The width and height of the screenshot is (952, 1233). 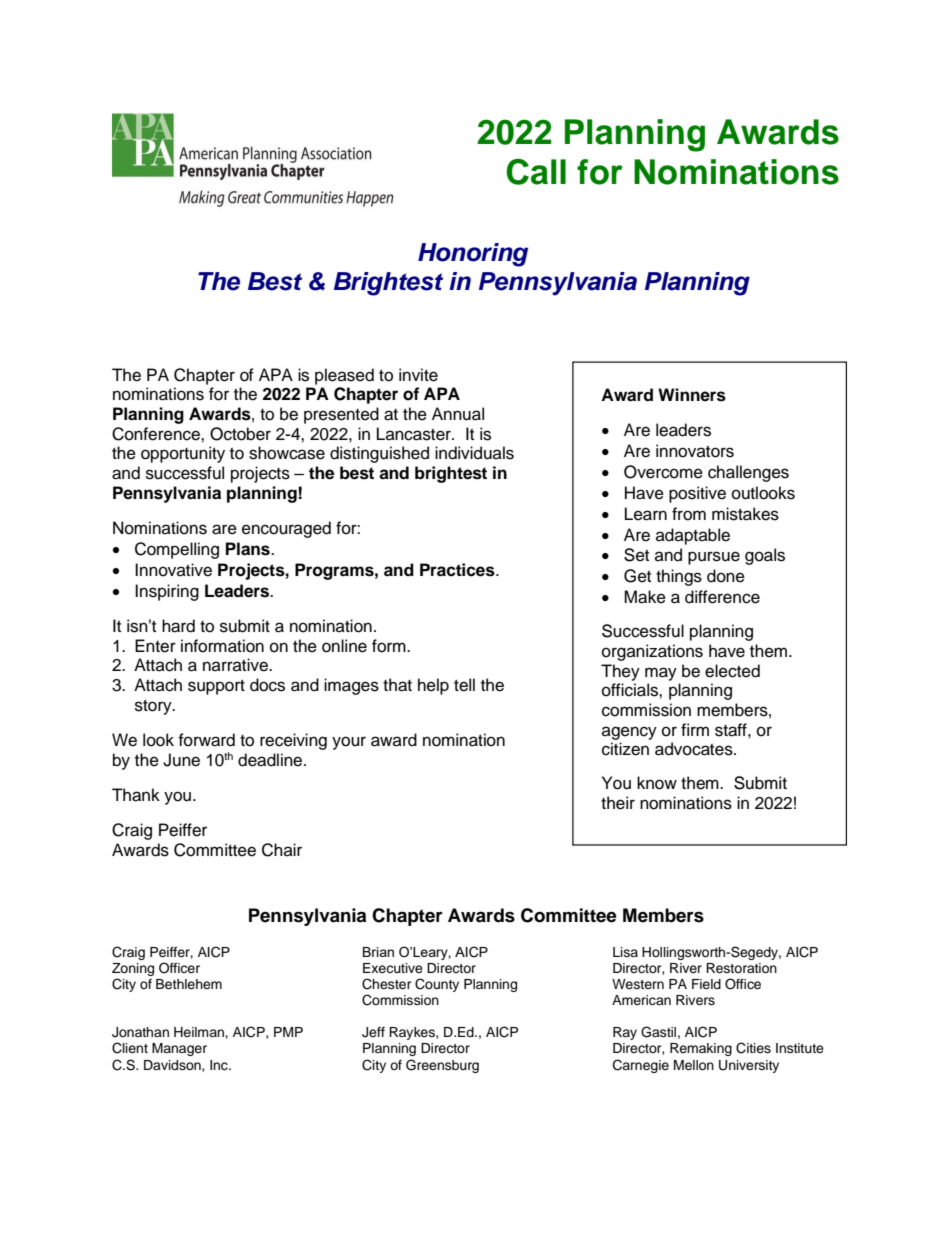 I want to click on Honoring, so click(x=473, y=255).
